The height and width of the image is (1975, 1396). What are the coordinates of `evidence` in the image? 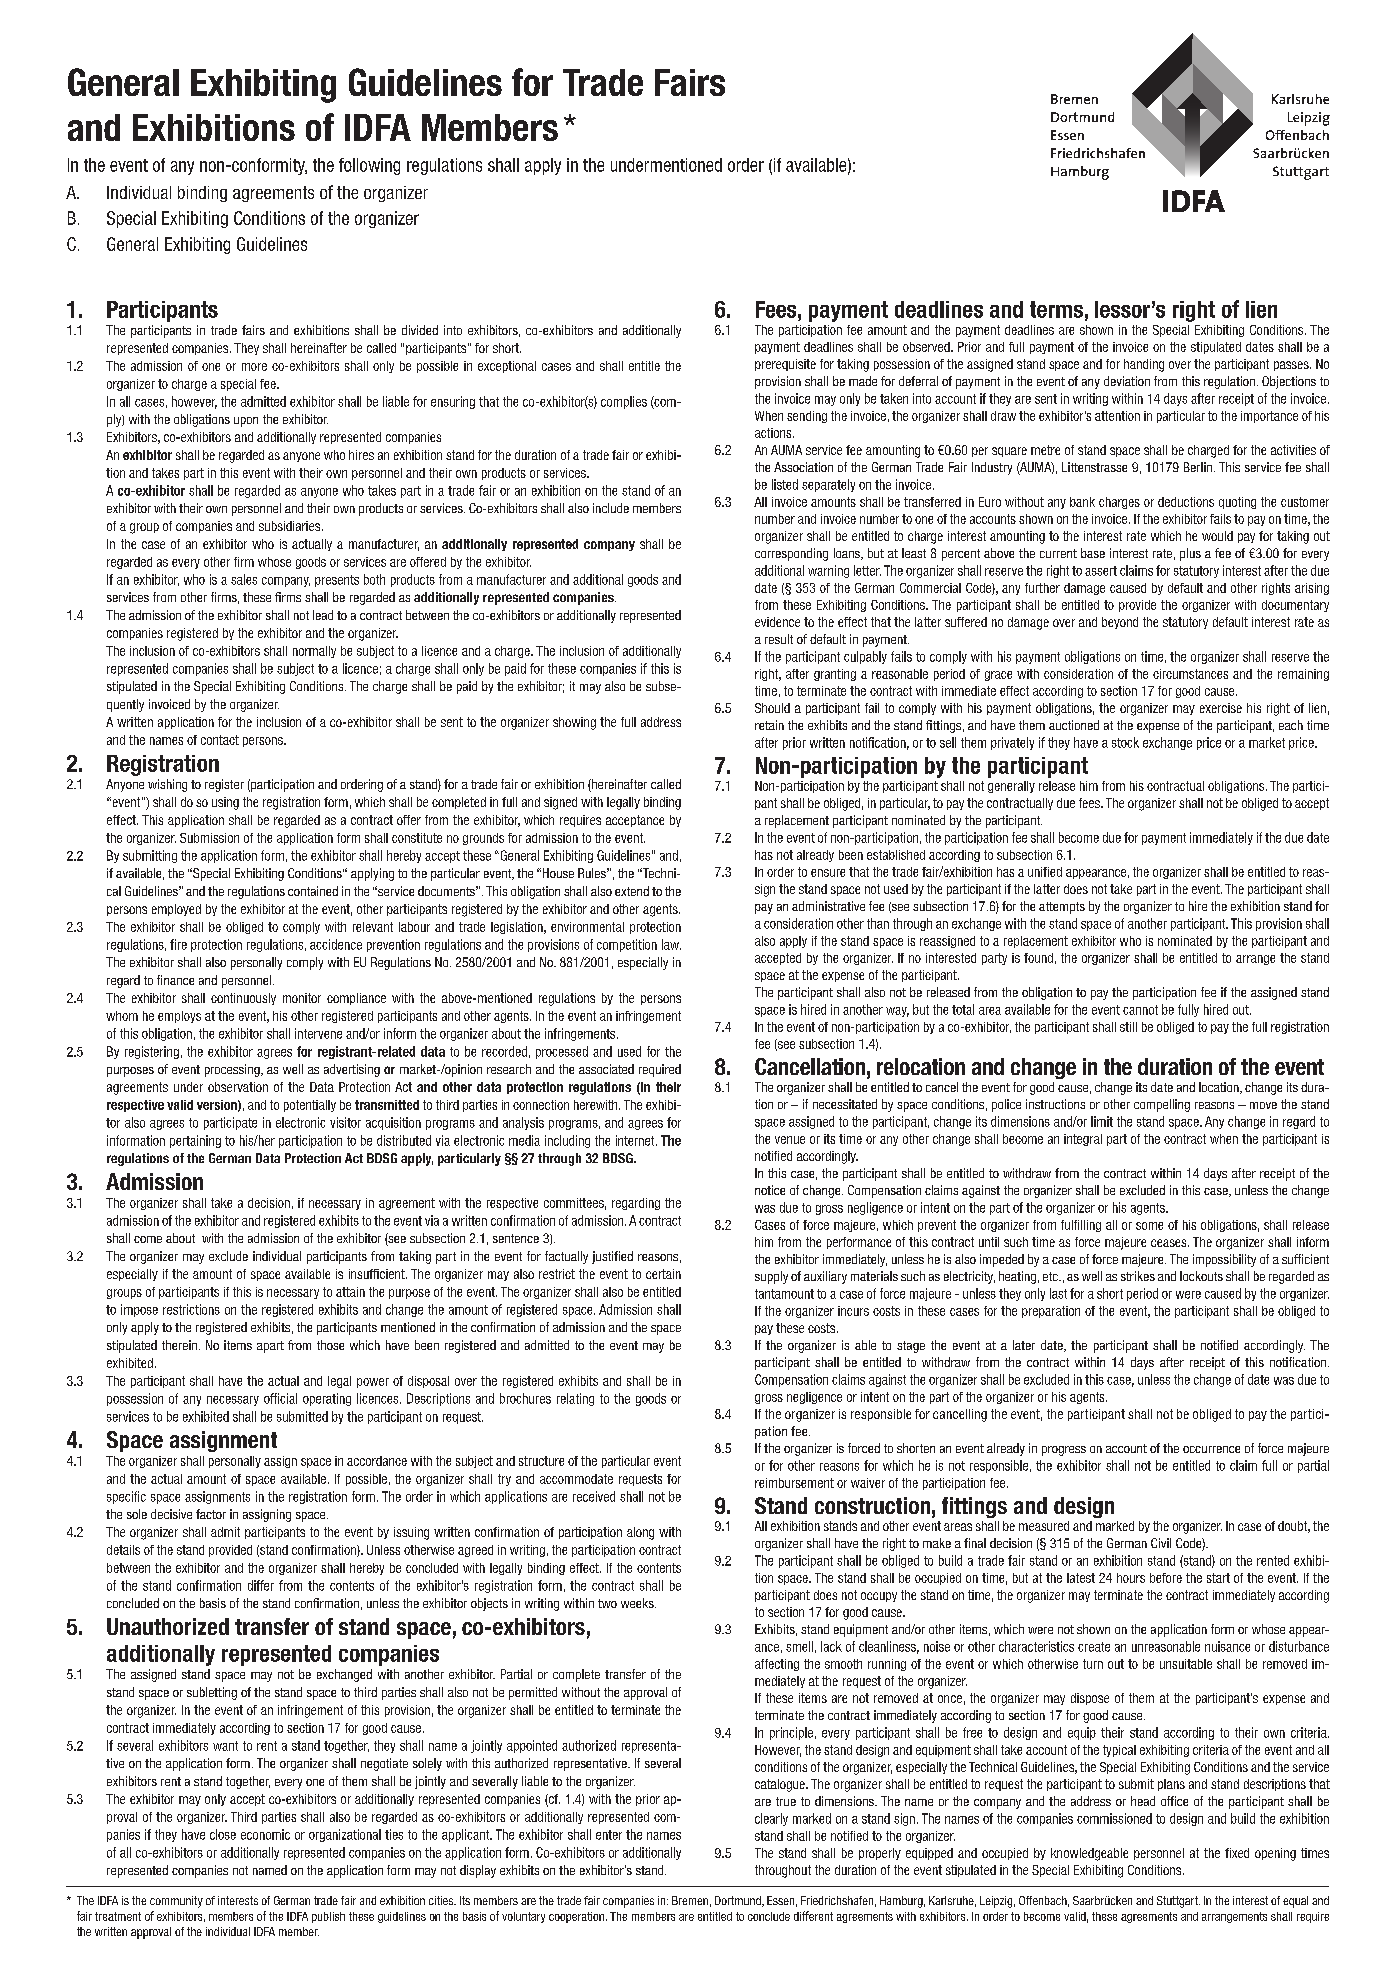 It's located at (777, 622).
